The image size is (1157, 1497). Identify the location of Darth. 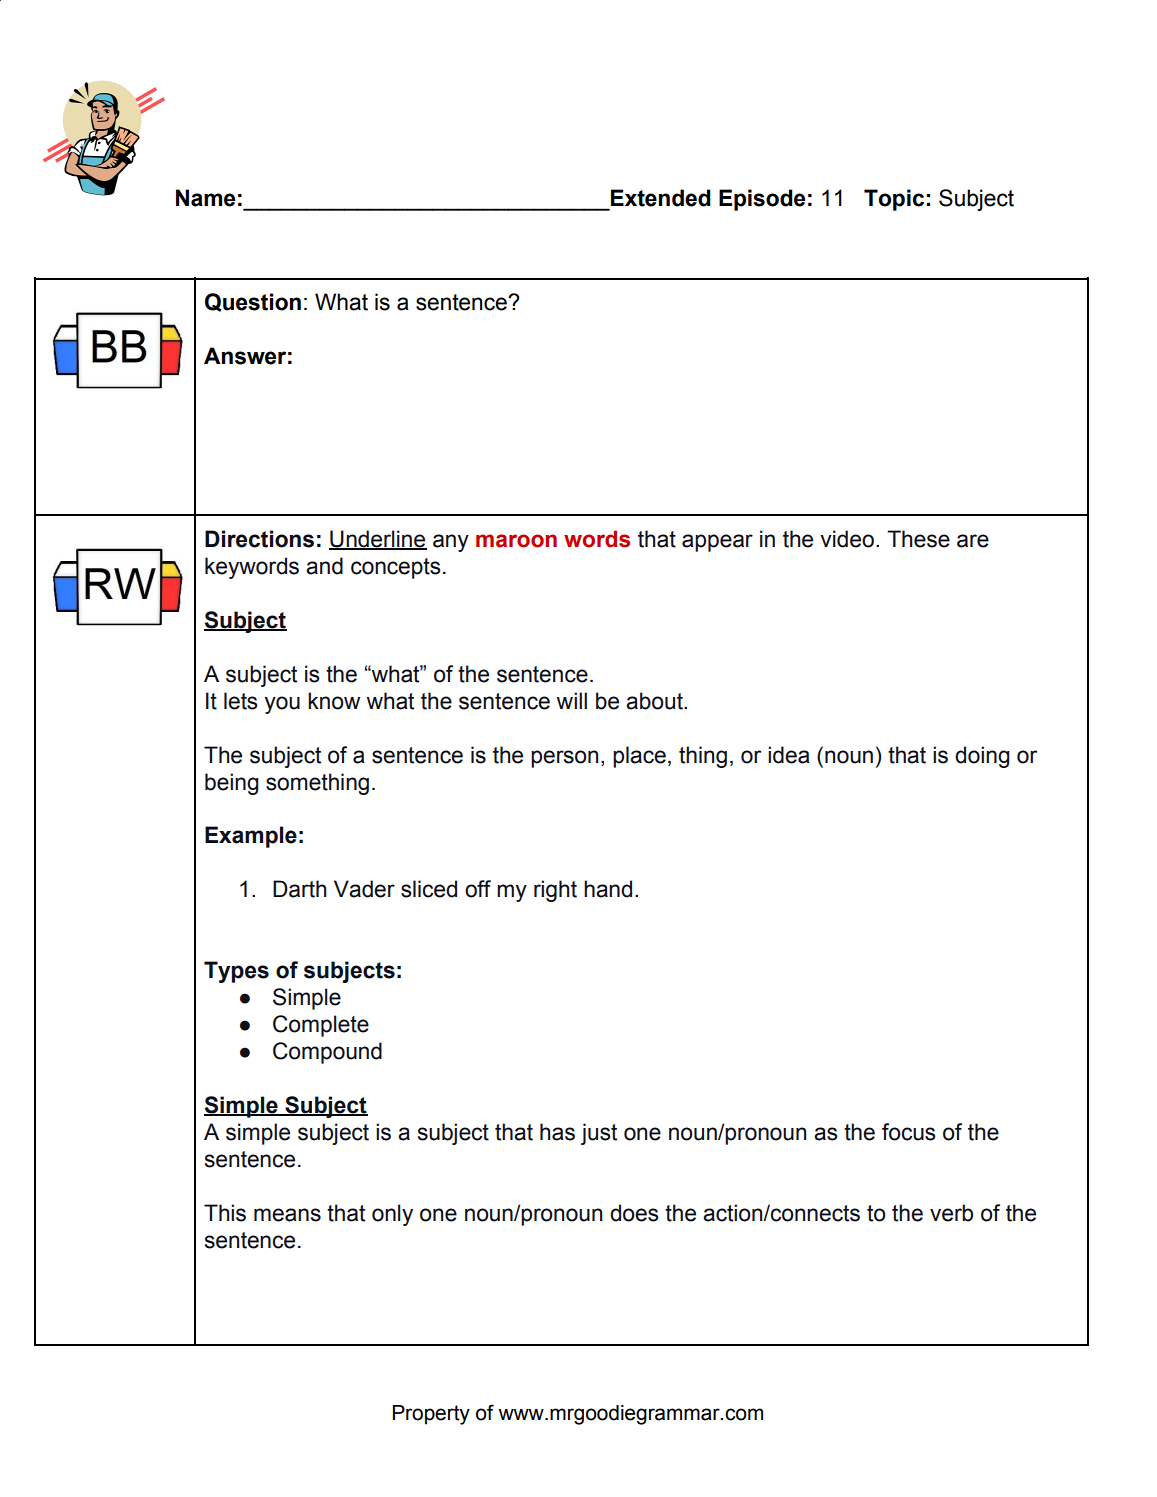
(299, 889).
